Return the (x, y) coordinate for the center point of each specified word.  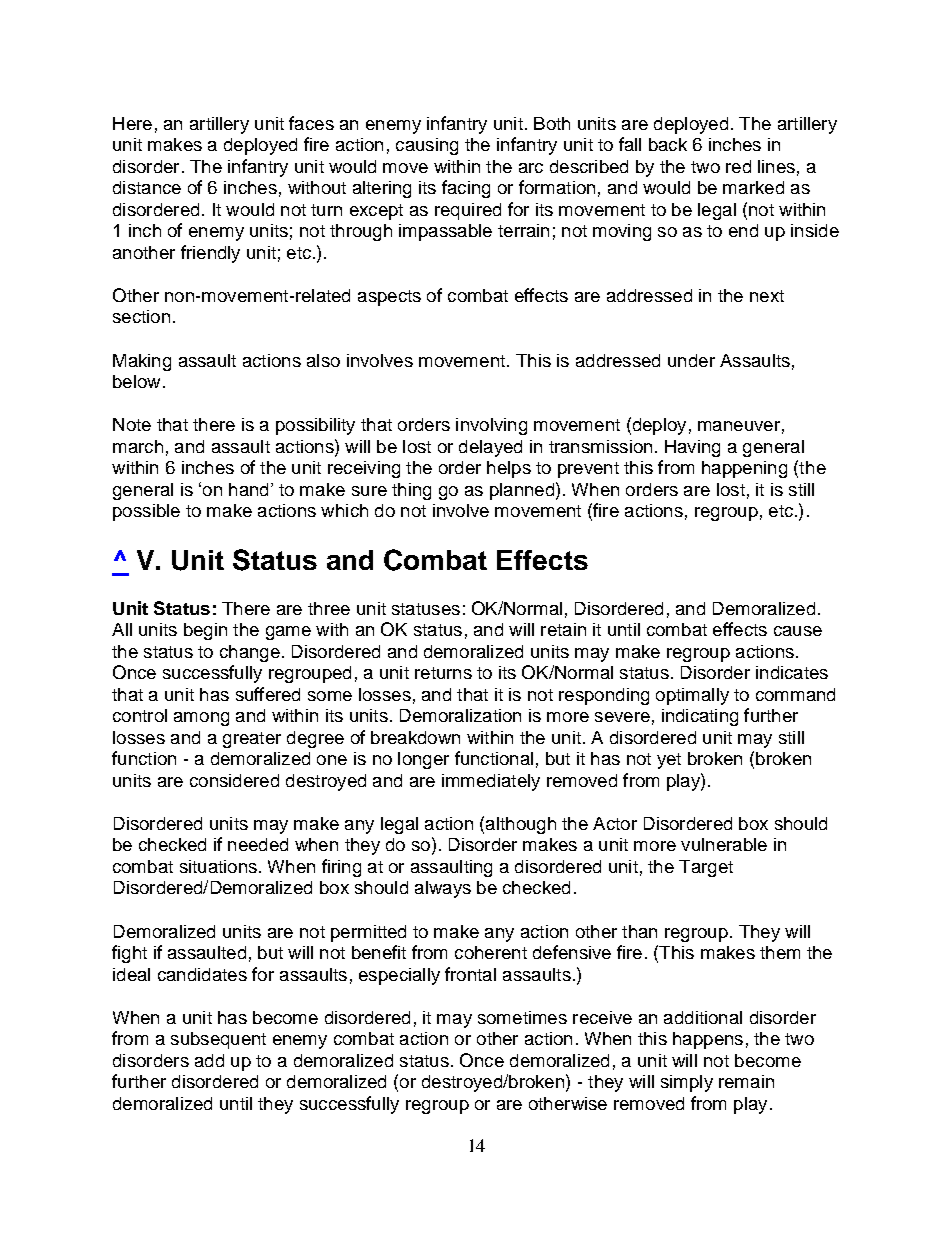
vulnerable (724, 844)
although (521, 825)
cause (798, 631)
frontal (470, 974)
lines (776, 166)
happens (708, 1040)
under (691, 360)
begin (205, 631)
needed (258, 844)
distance (147, 187)
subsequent (218, 1040)
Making (142, 362)
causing (427, 146)
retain (563, 629)
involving (491, 426)
